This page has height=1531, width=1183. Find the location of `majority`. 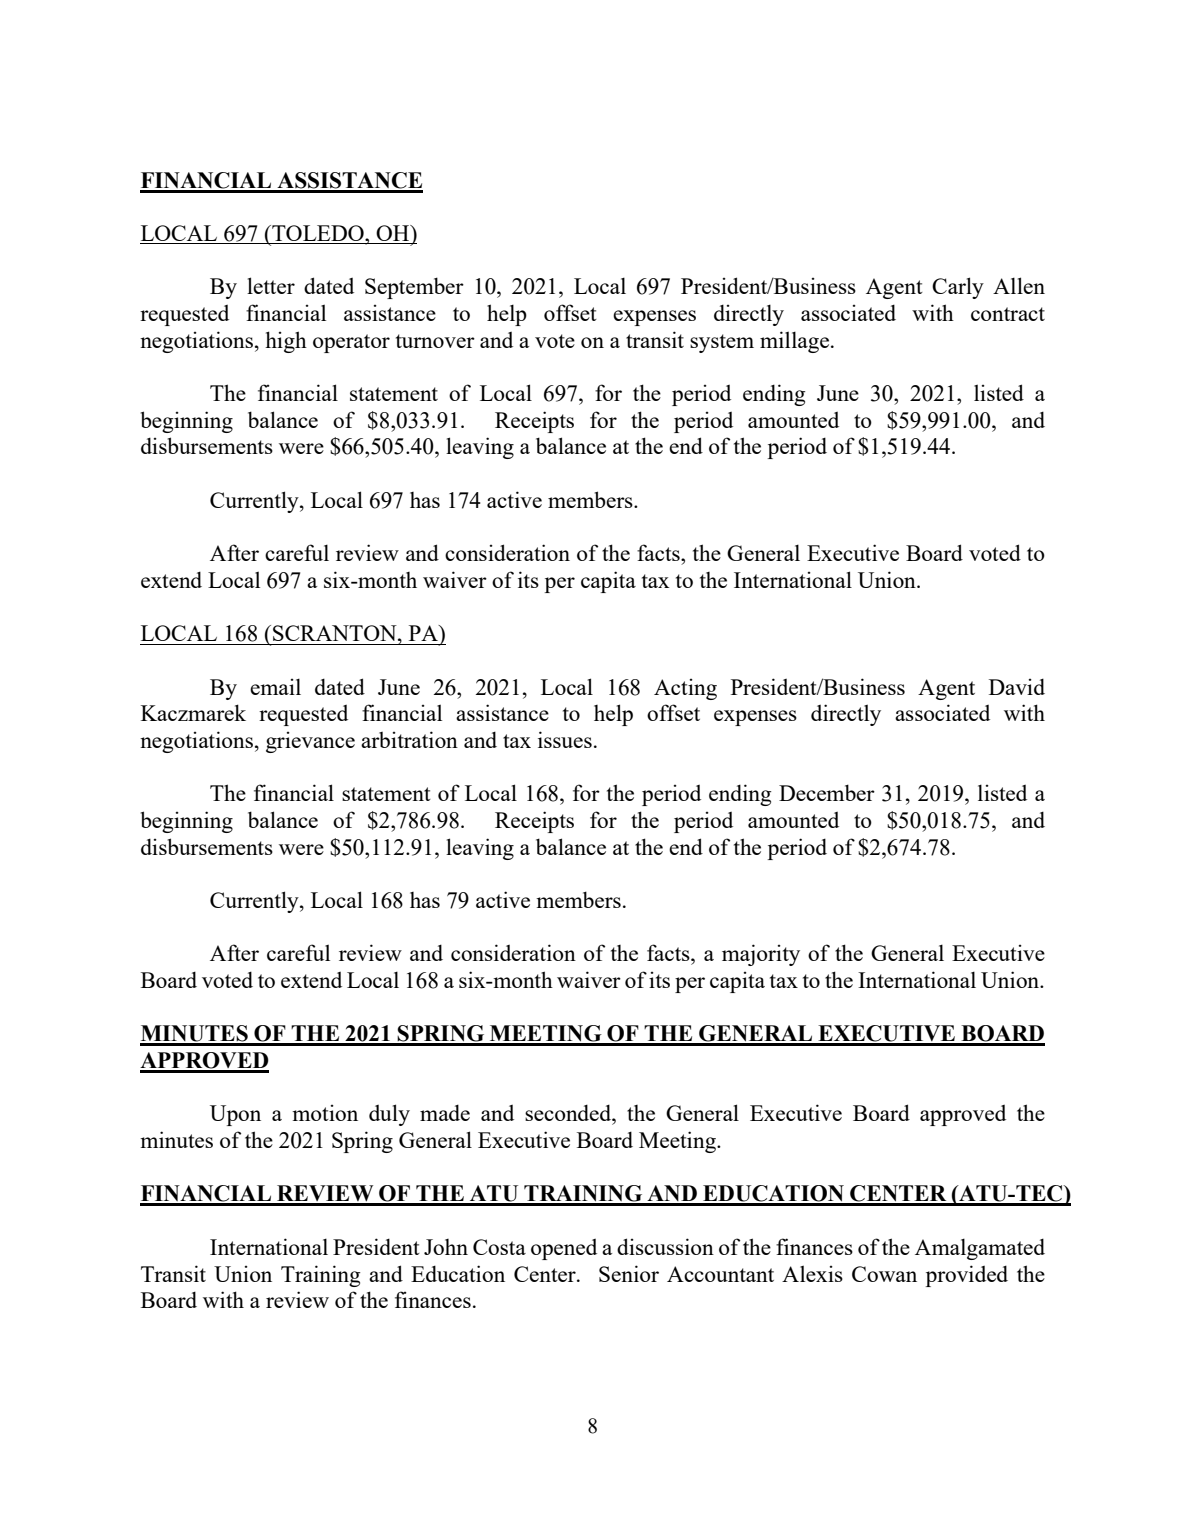

majority is located at coordinates (761, 955).
